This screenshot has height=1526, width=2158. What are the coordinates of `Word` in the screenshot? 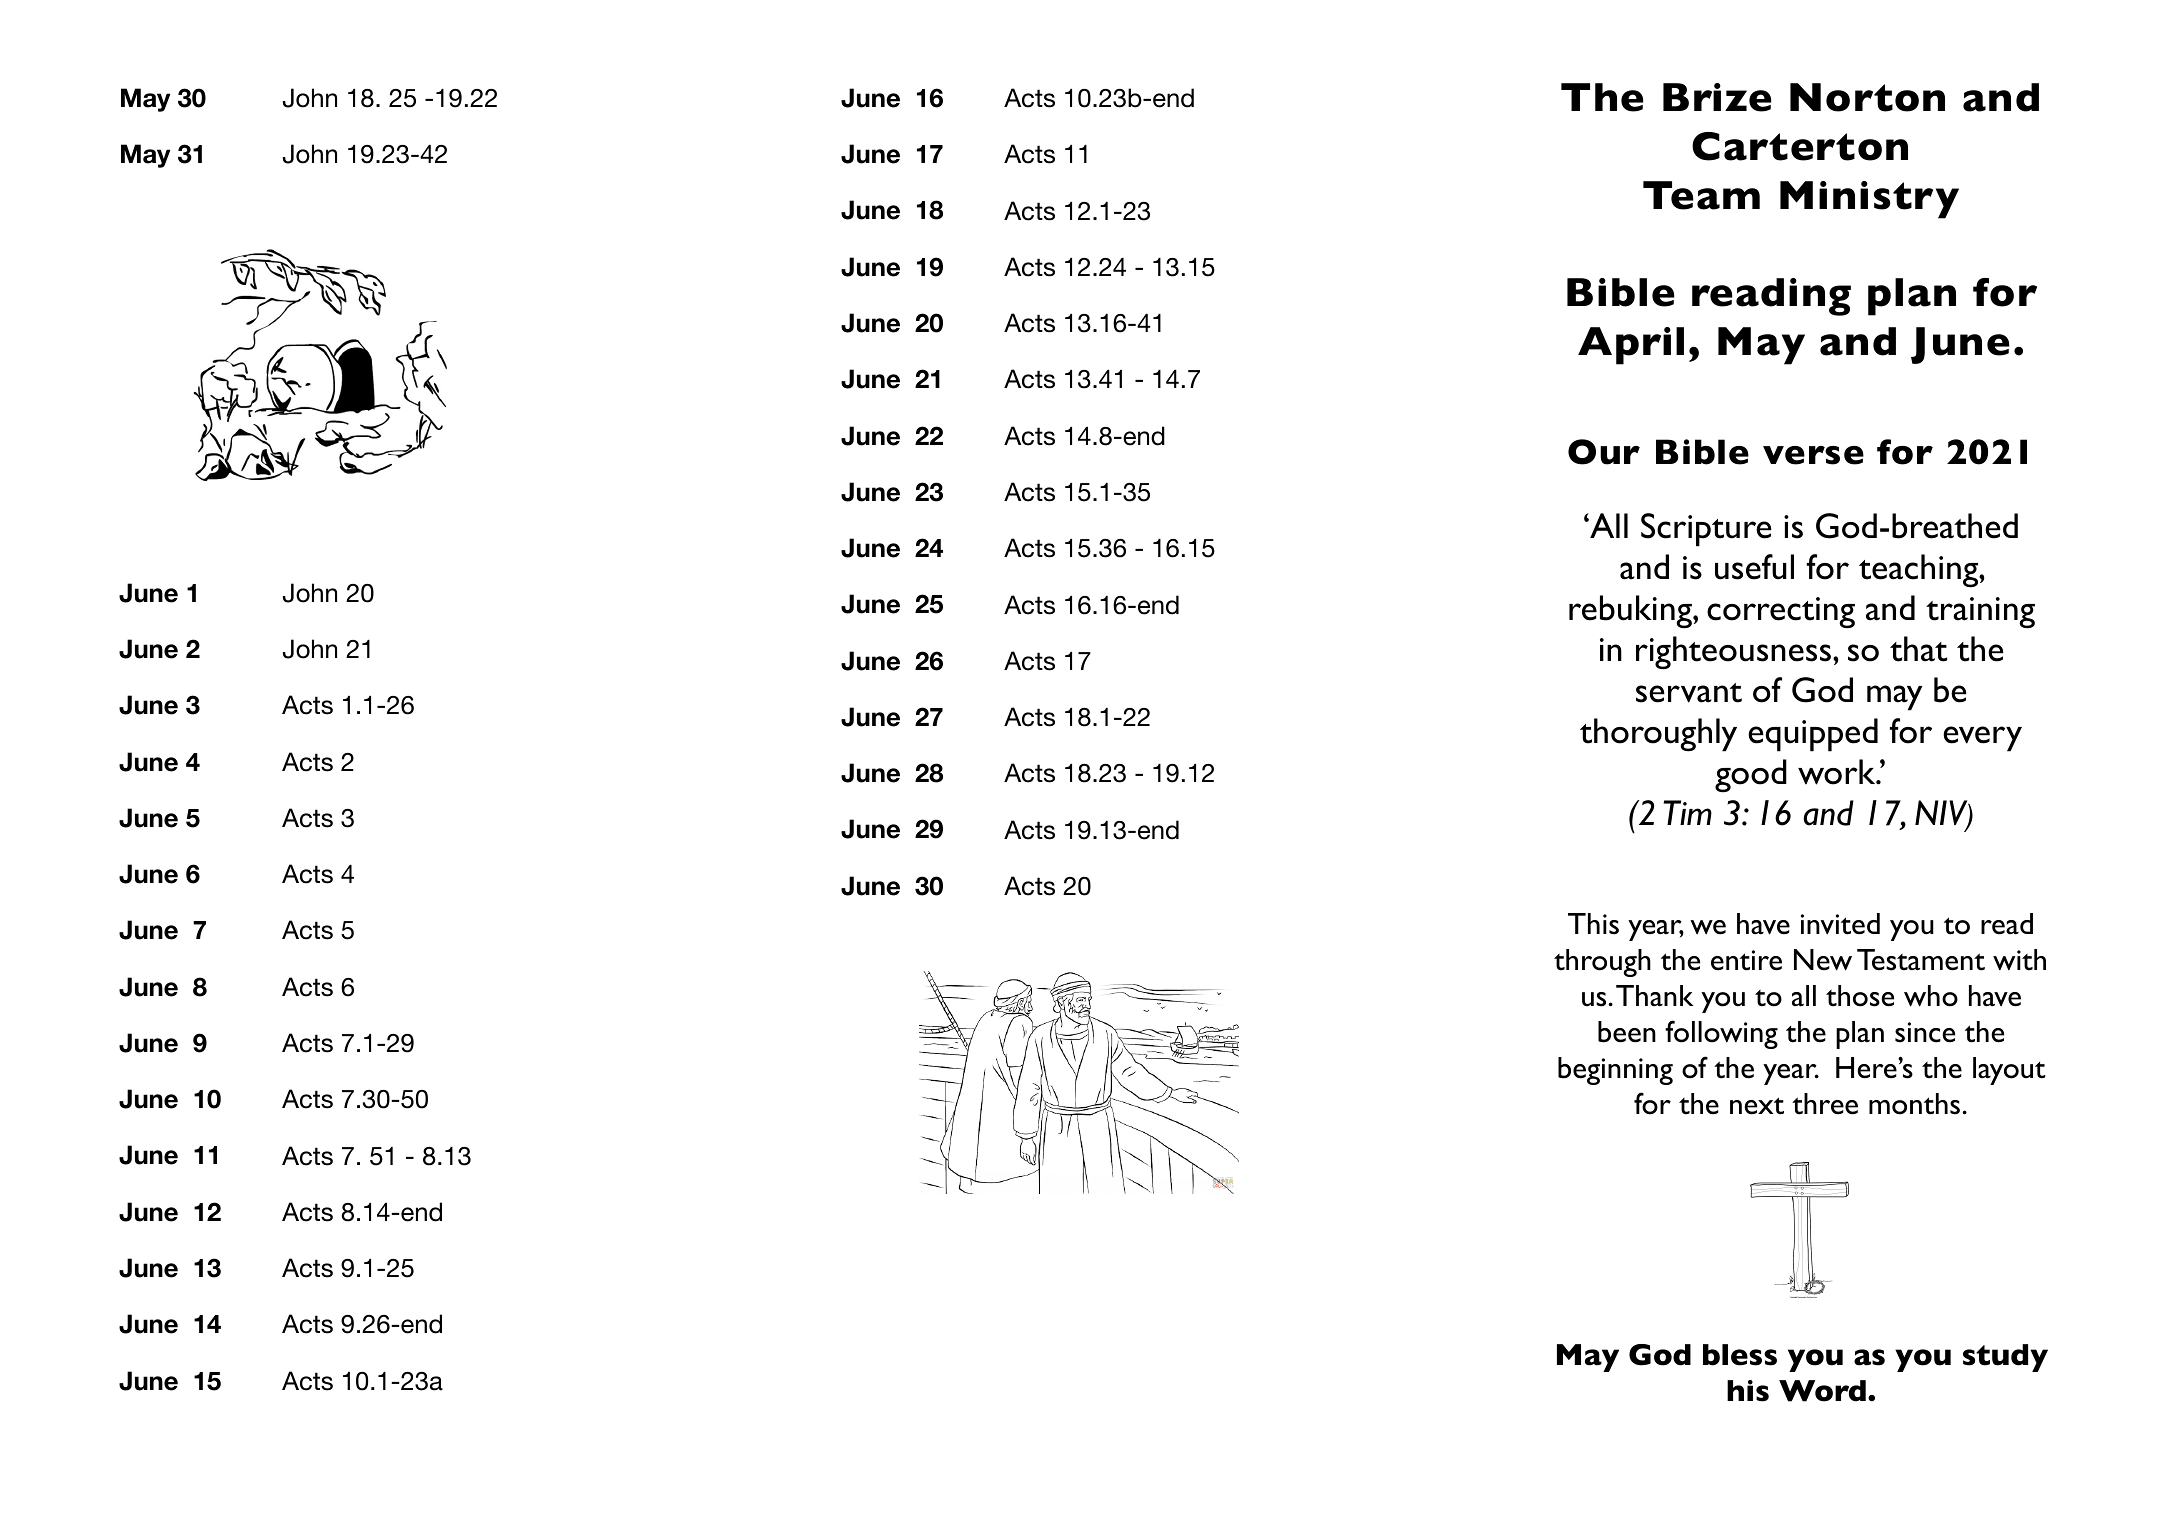 It's located at (1822, 1391).
